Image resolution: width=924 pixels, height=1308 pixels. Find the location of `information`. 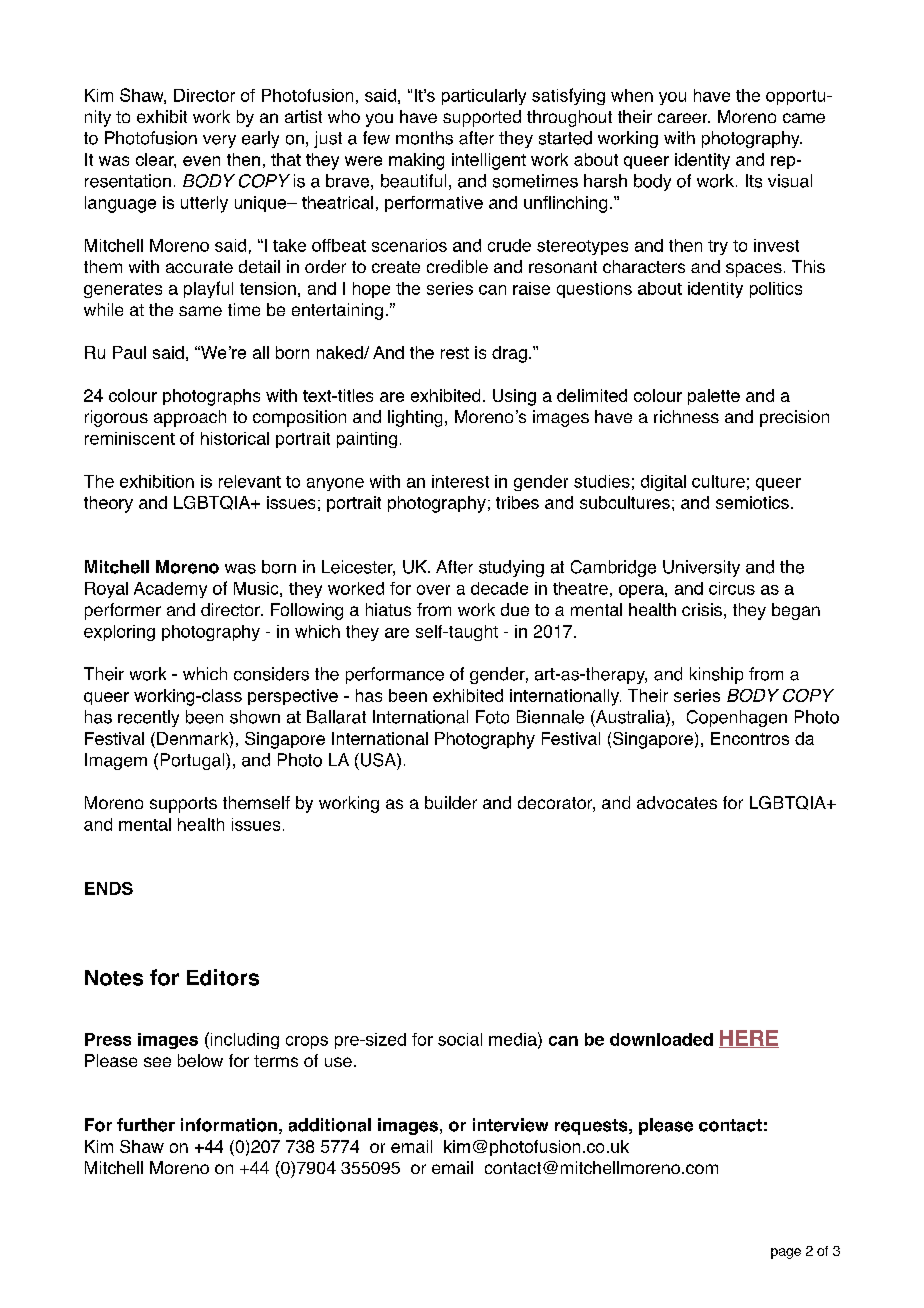

information is located at coordinates (229, 1125).
